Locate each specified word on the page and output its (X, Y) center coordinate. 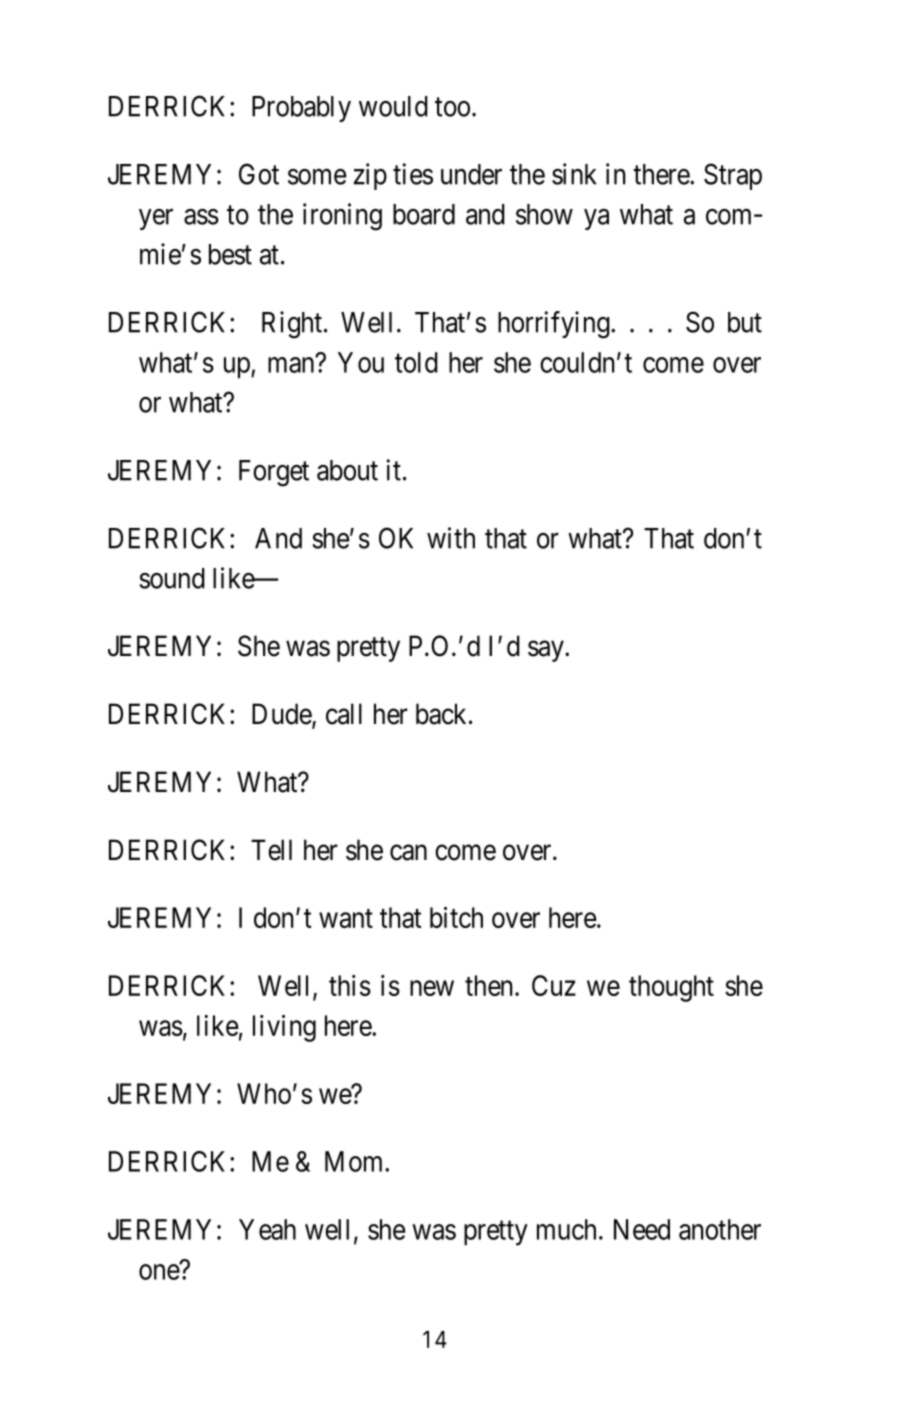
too (452, 107)
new (432, 988)
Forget (274, 473)
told (416, 362)
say (547, 651)
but (745, 322)
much (566, 1229)
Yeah (267, 1229)
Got (259, 174)
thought (671, 988)
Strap (733, 176)
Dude (282, 715)
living (284, 1028)
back (443, 714)
